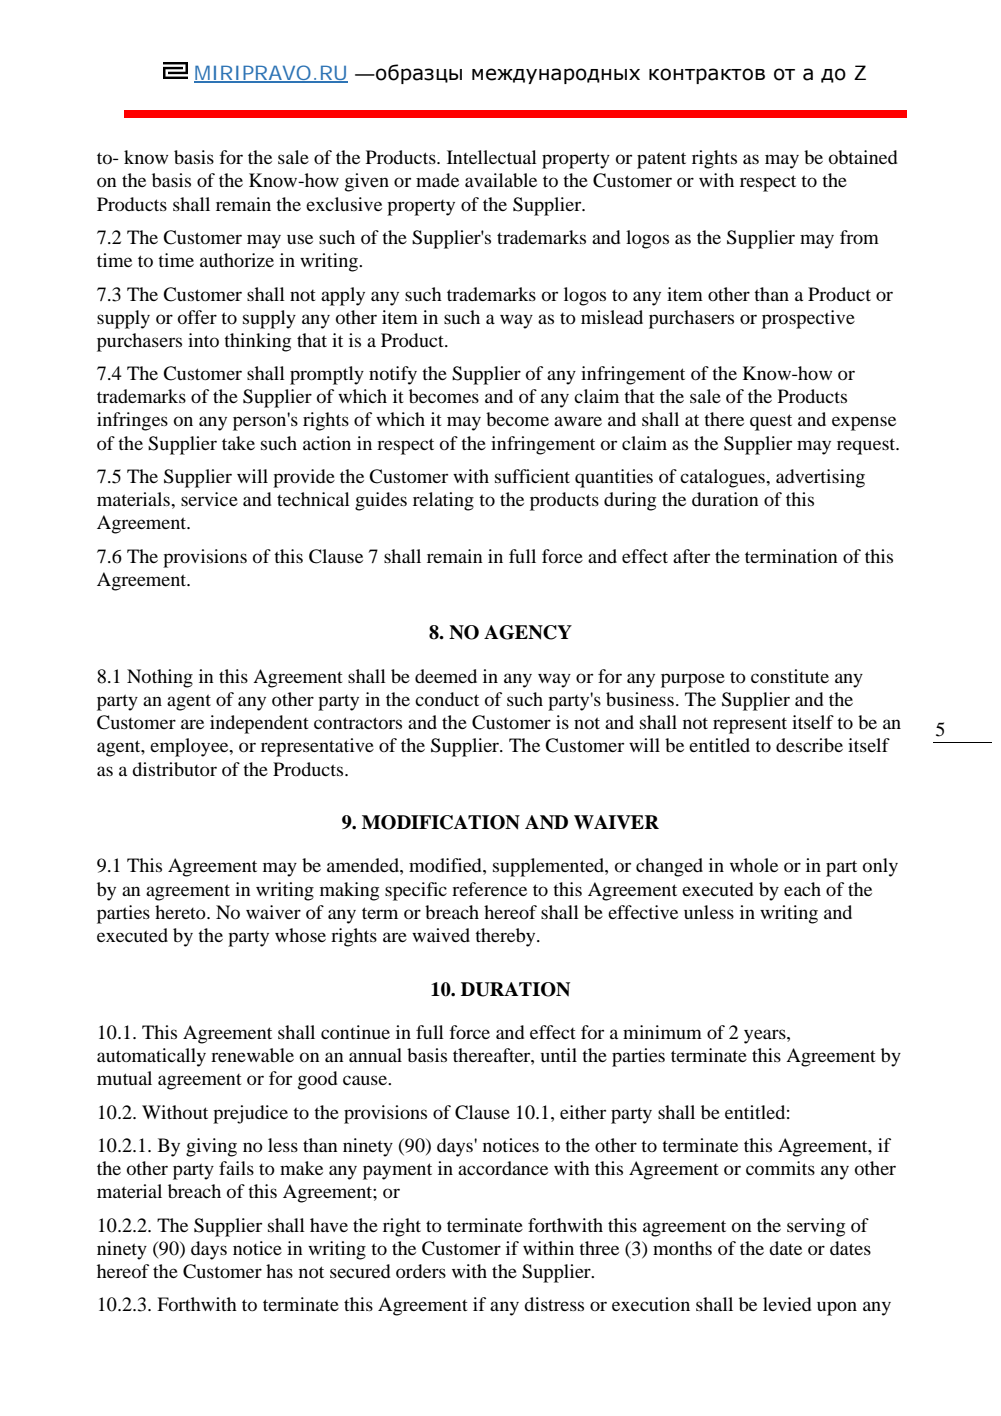  Describe the element at coordinates (237, 260) in the page. I see `authorize` at that location.
